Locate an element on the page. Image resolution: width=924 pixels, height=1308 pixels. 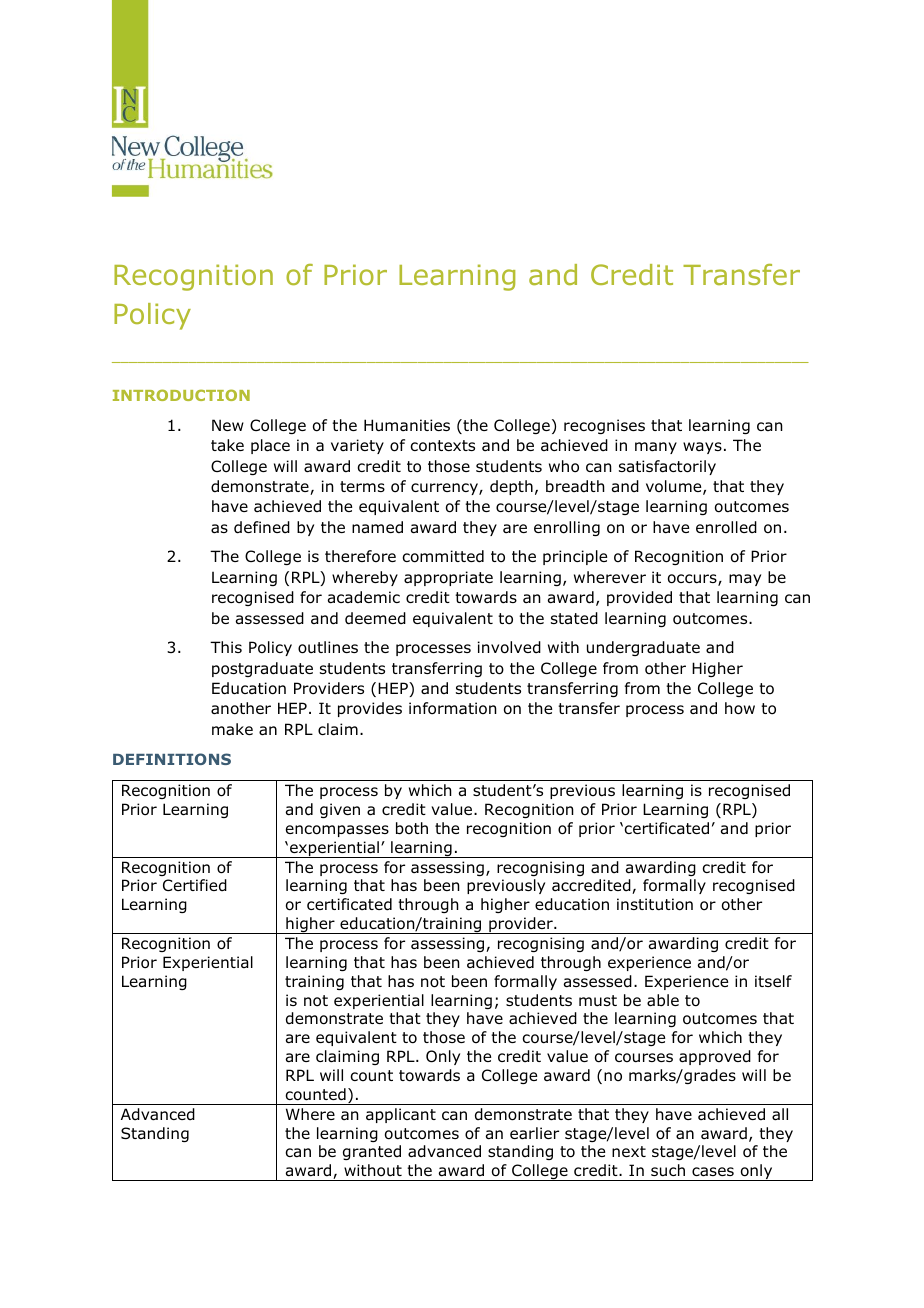
institution is located at coordinates (655, 904).
